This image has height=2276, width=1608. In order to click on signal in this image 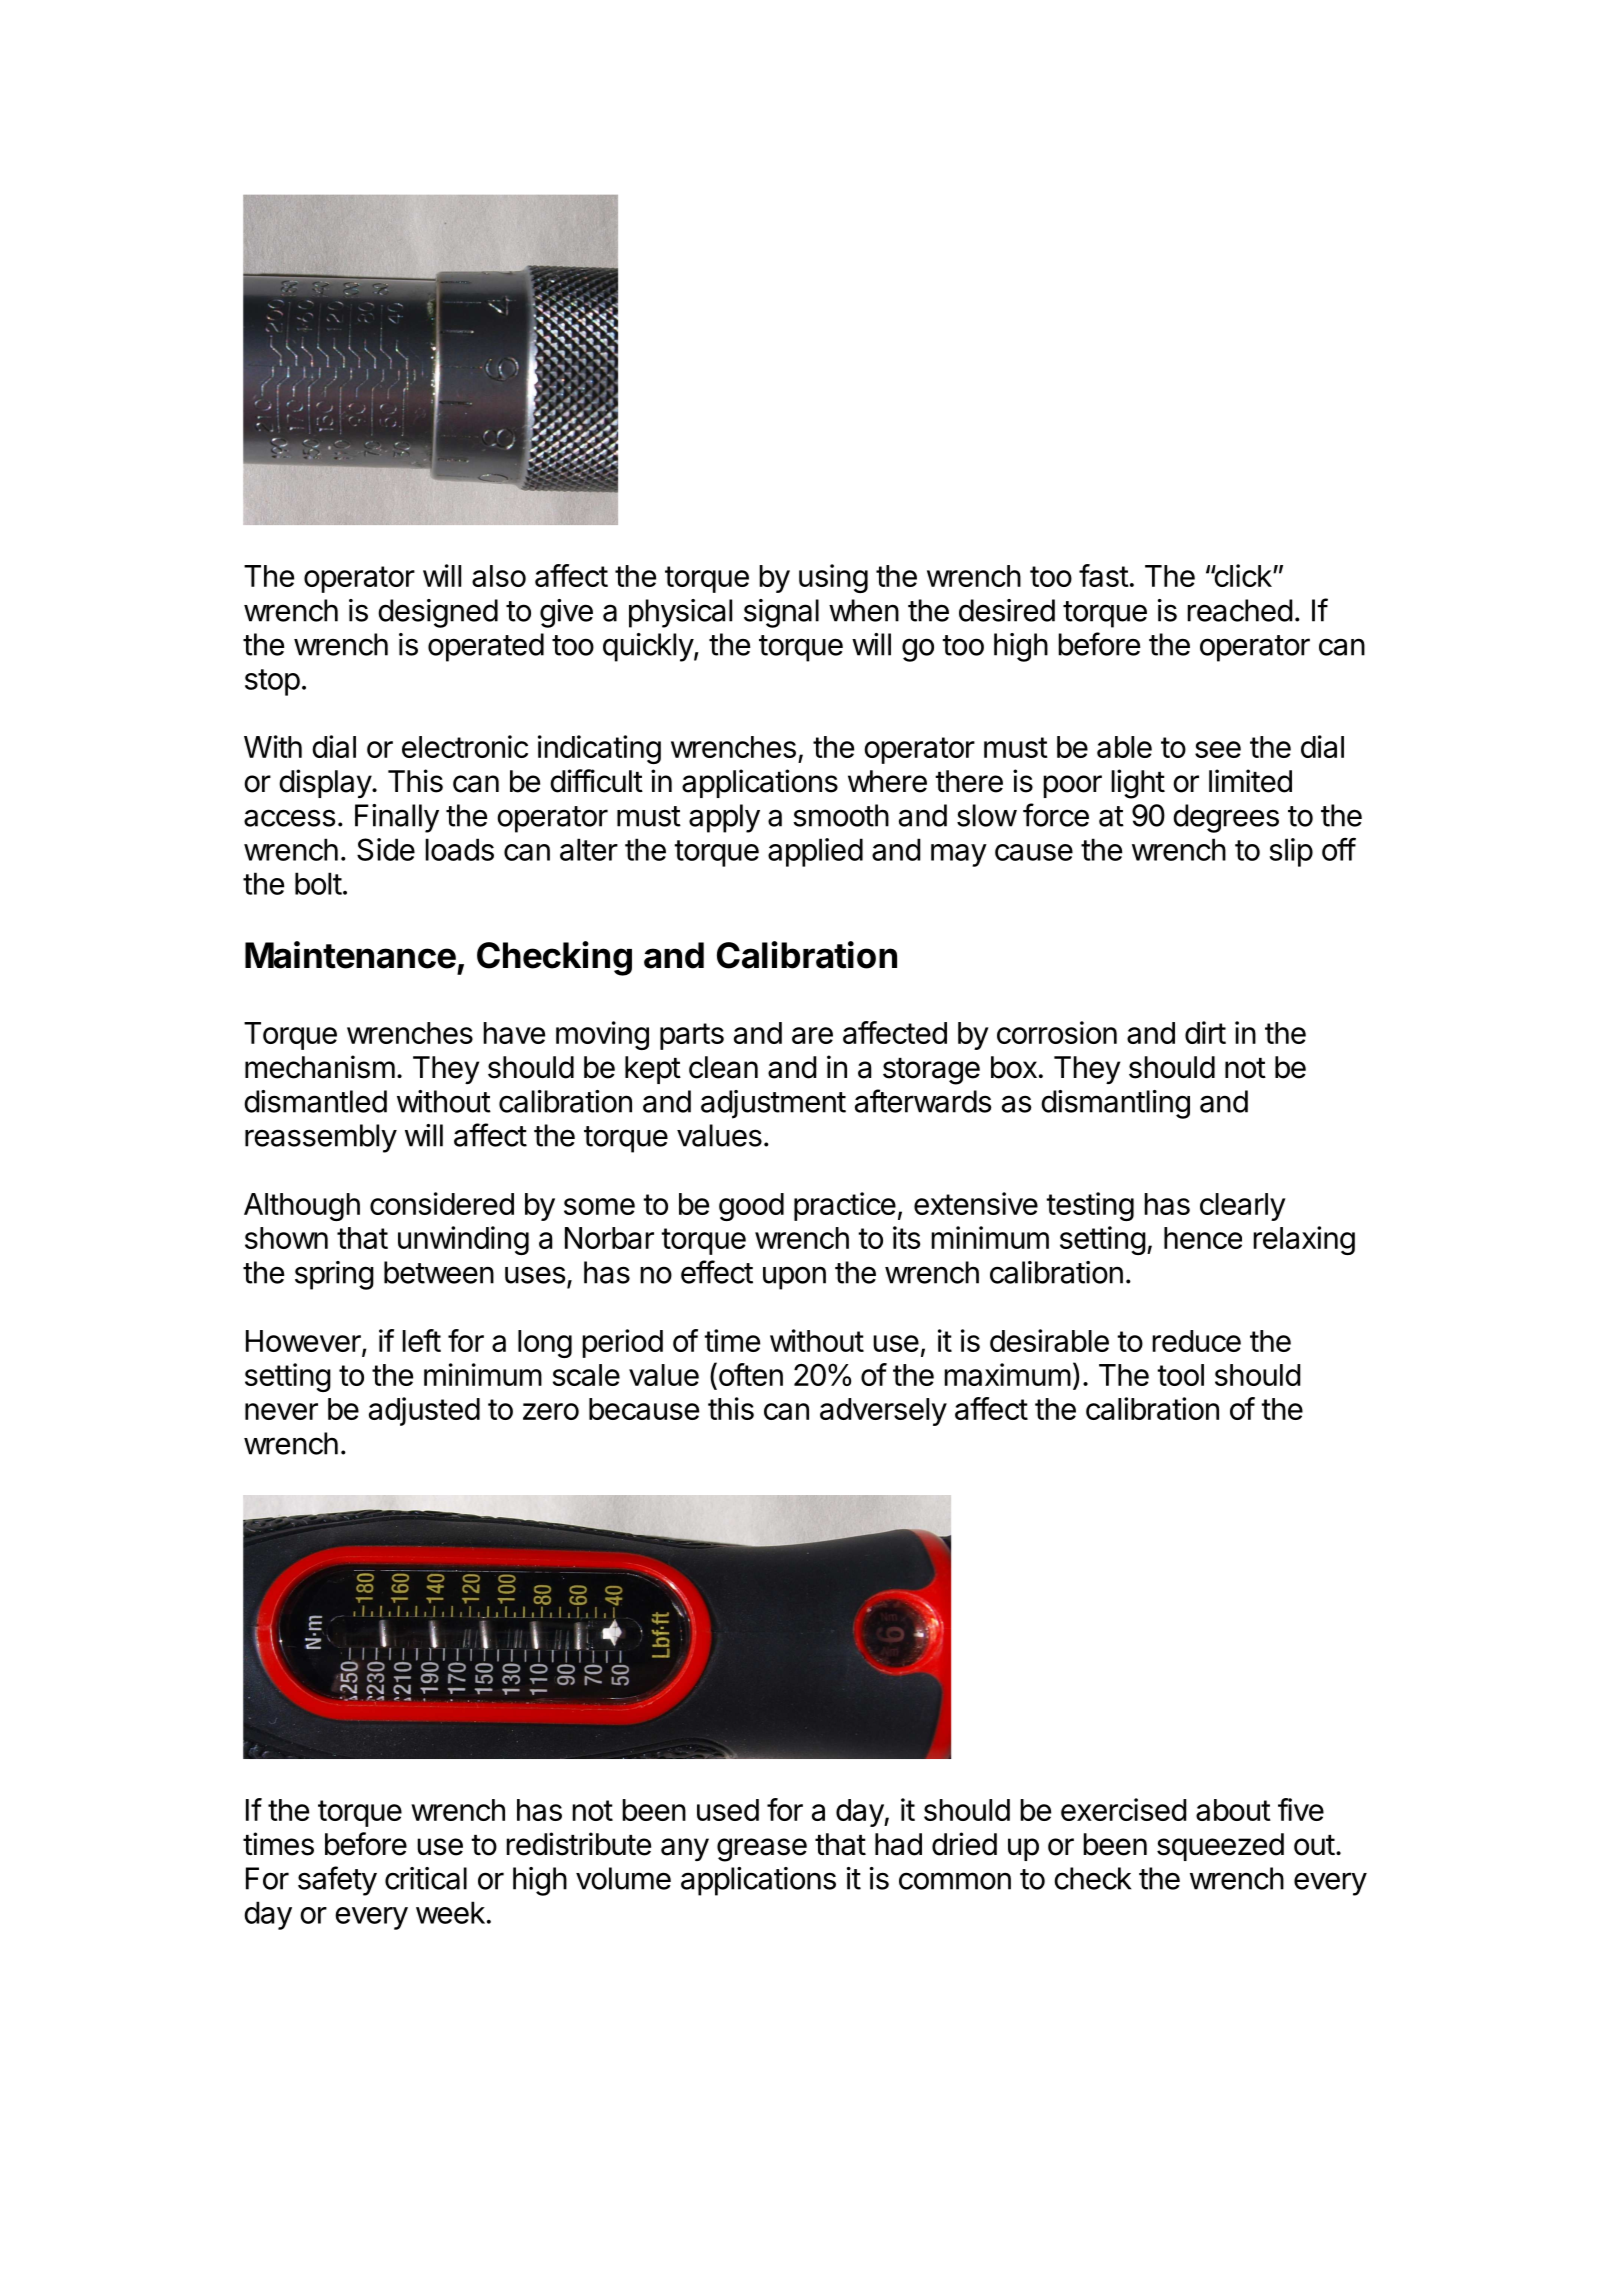, I will do `click(781, 613)`.
